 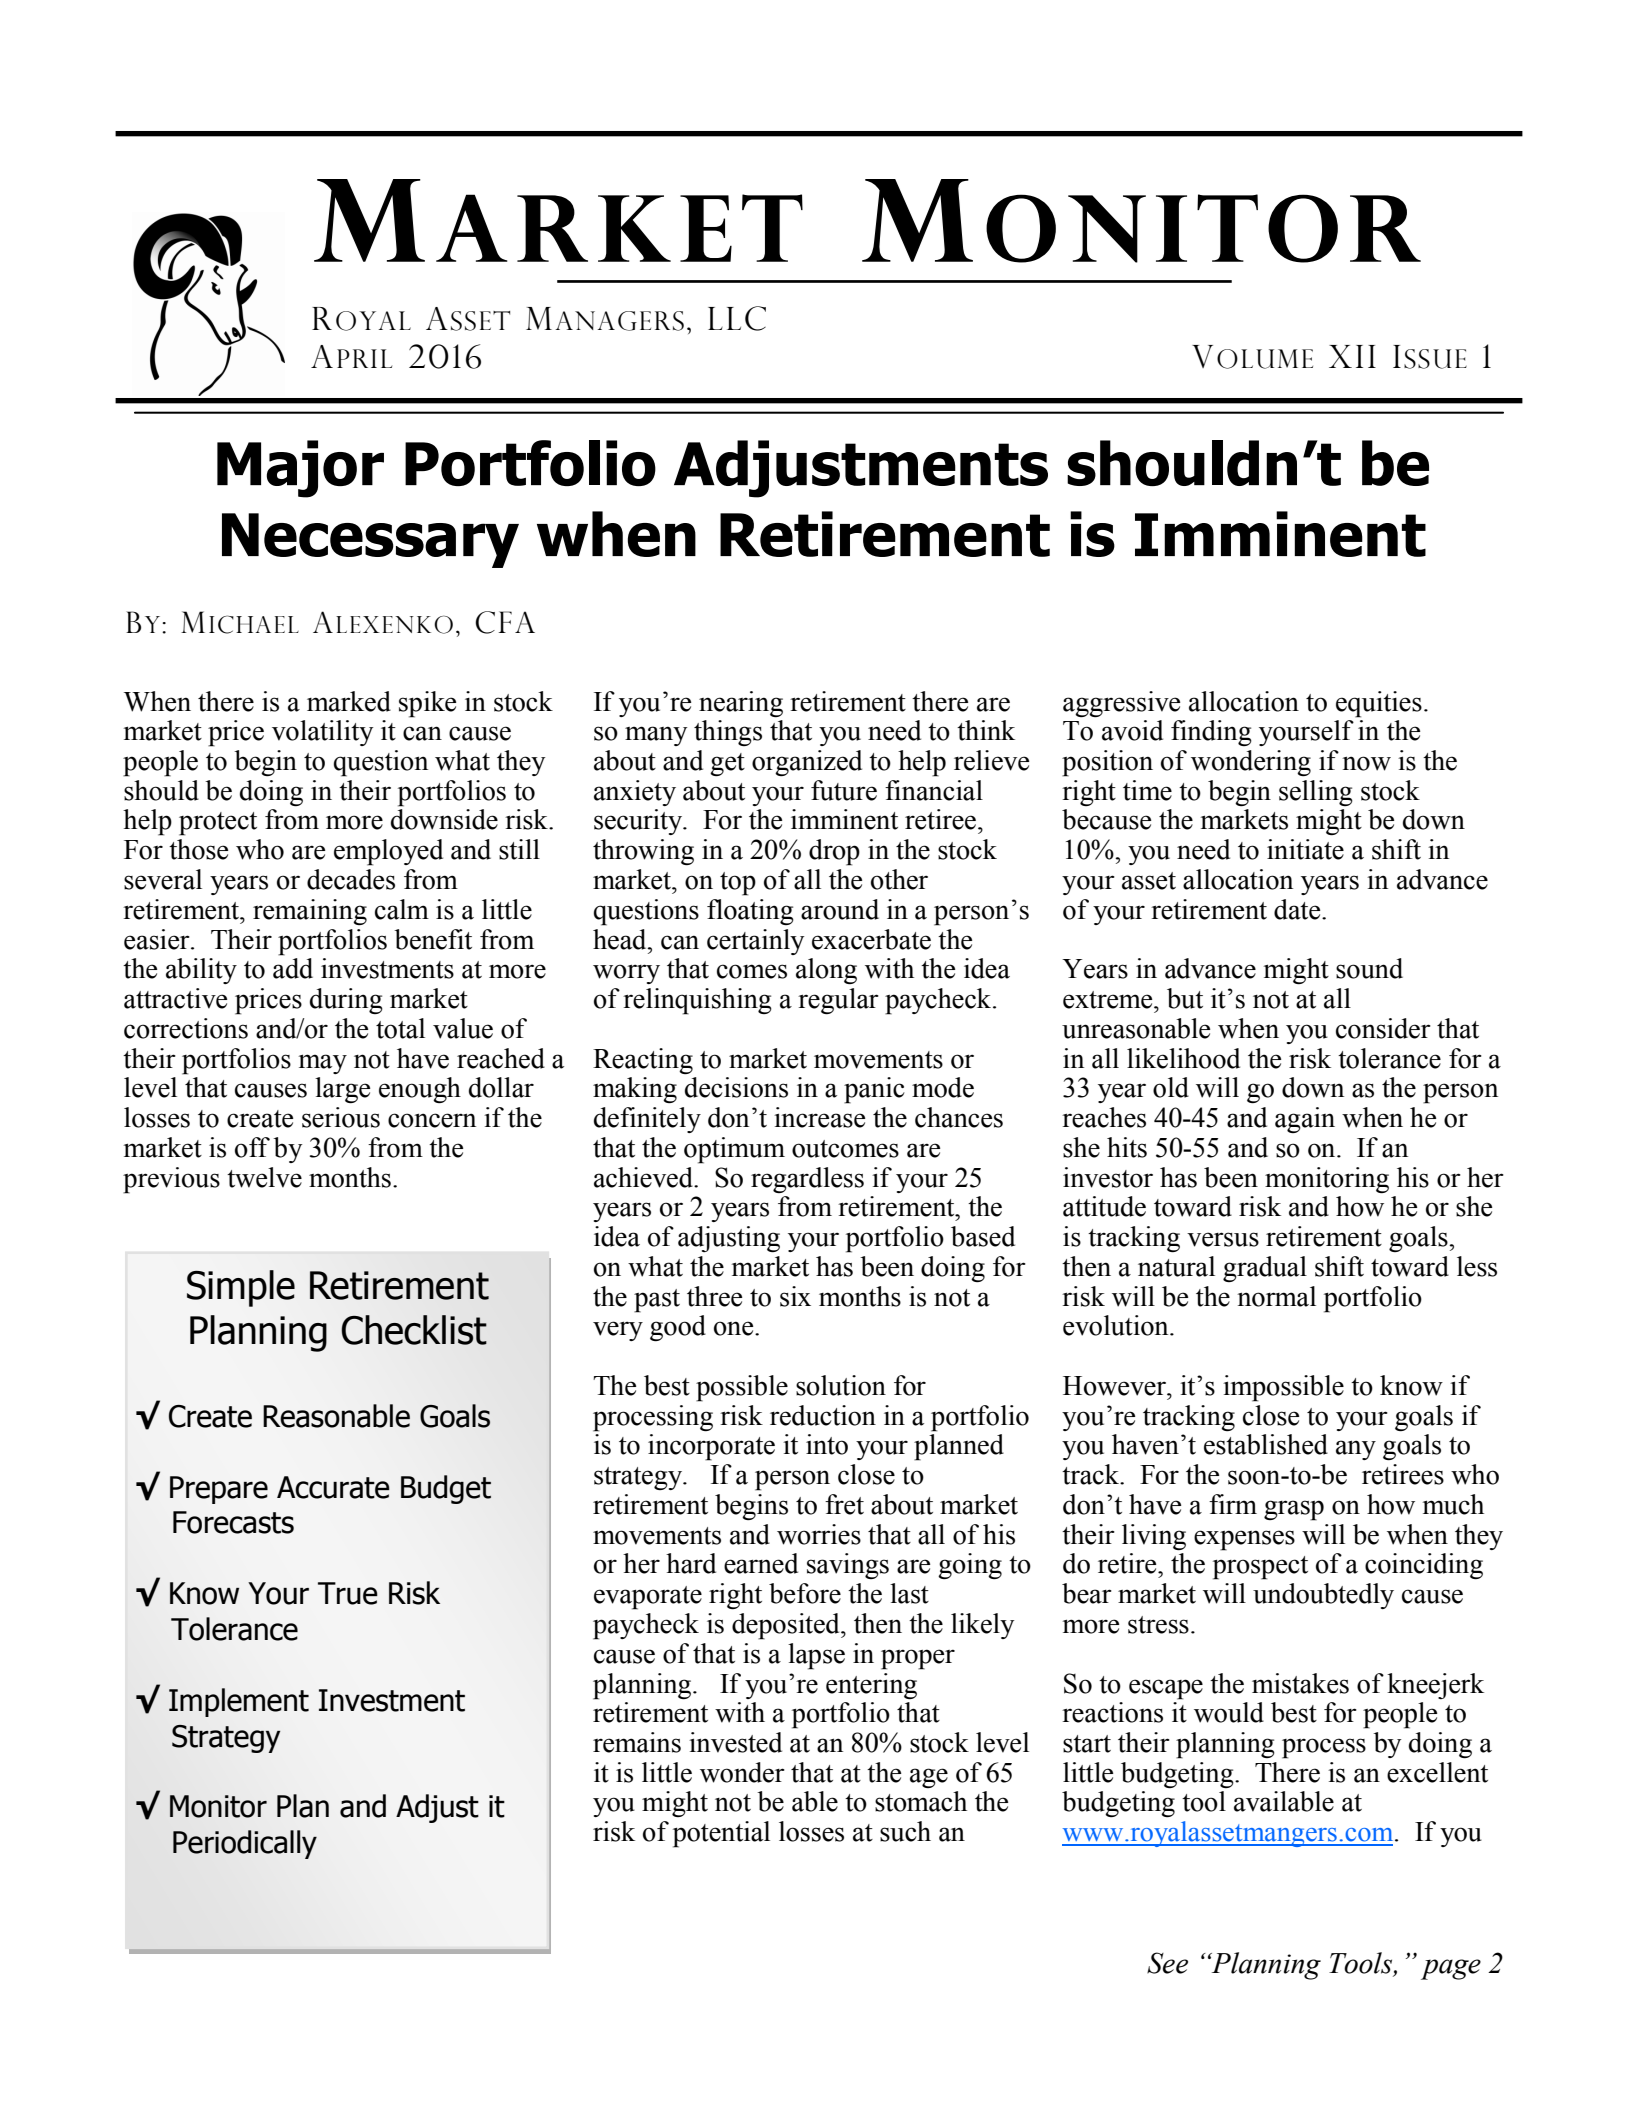 I want to click on decades, so click(x=351, y=879).
